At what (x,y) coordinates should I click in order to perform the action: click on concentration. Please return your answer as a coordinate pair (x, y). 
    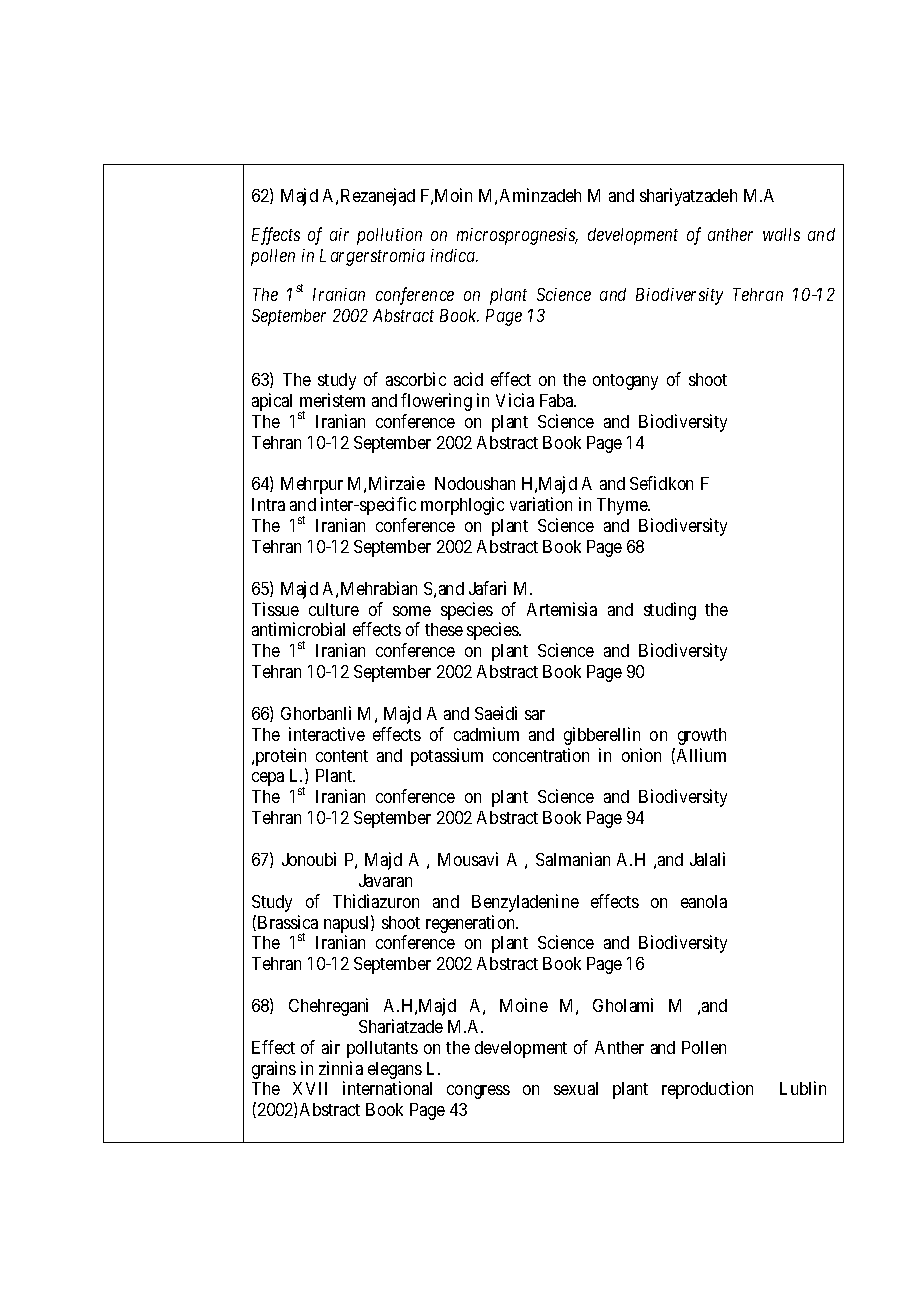
    Looking at the image, I should click on (541, 755).
